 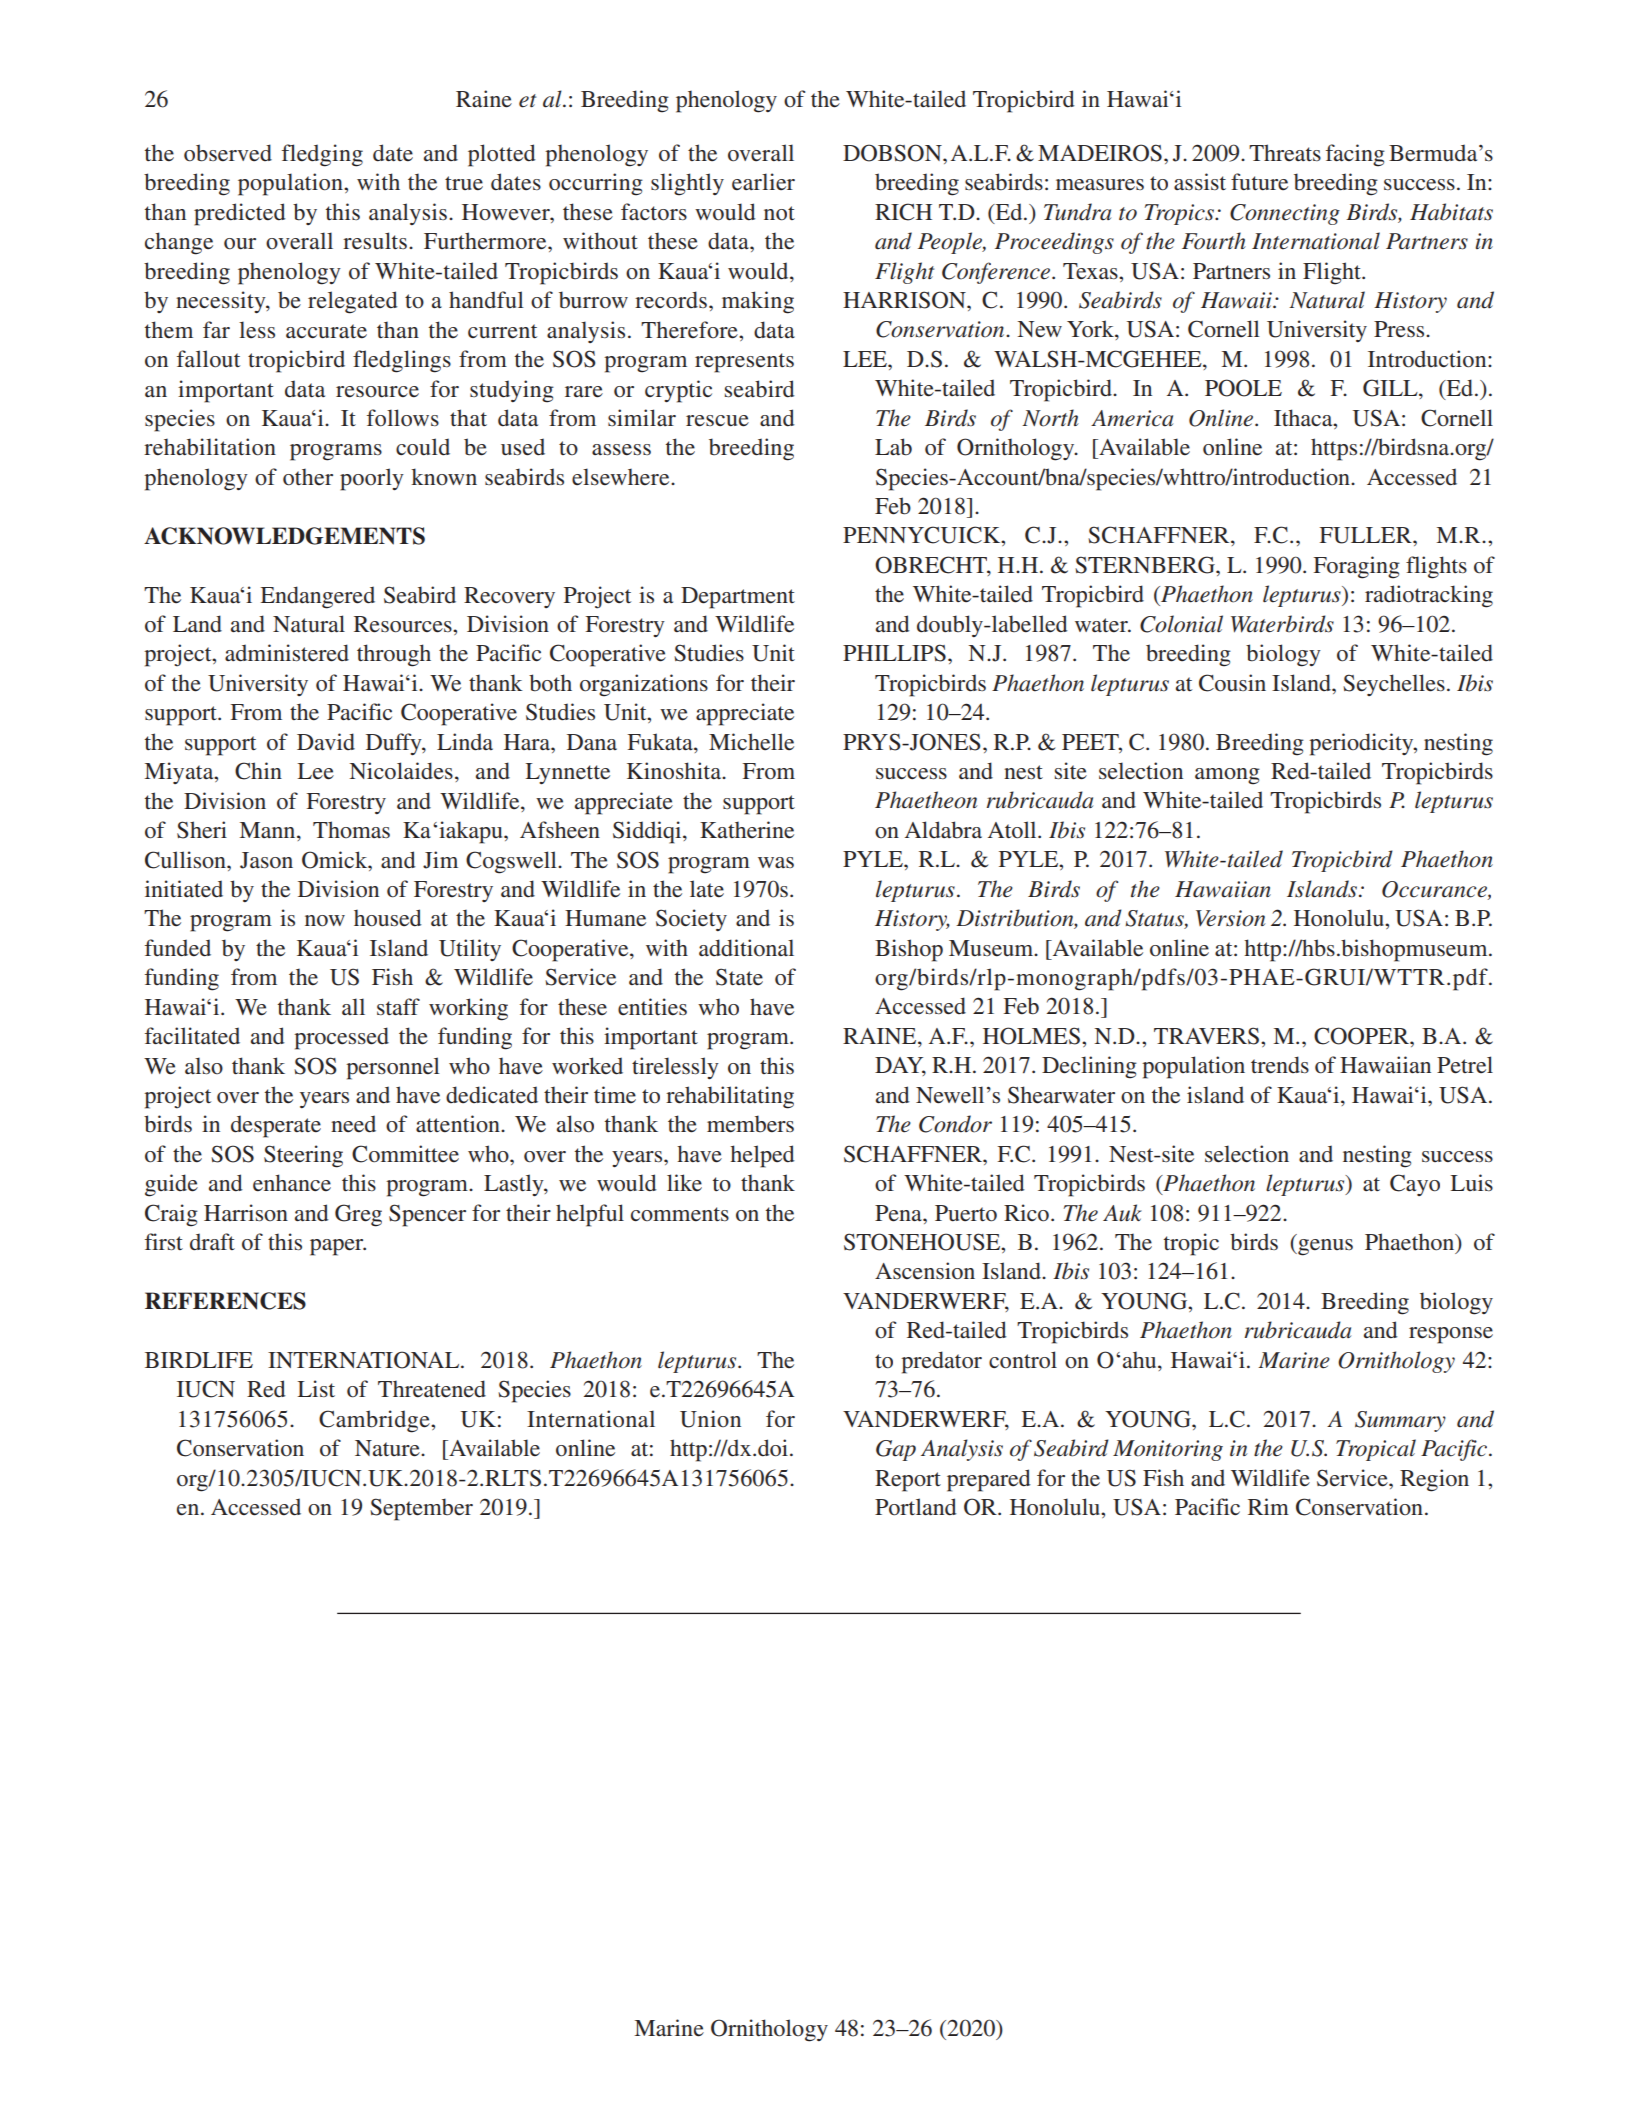 I want to click on not, so click(x=779, y=213).
